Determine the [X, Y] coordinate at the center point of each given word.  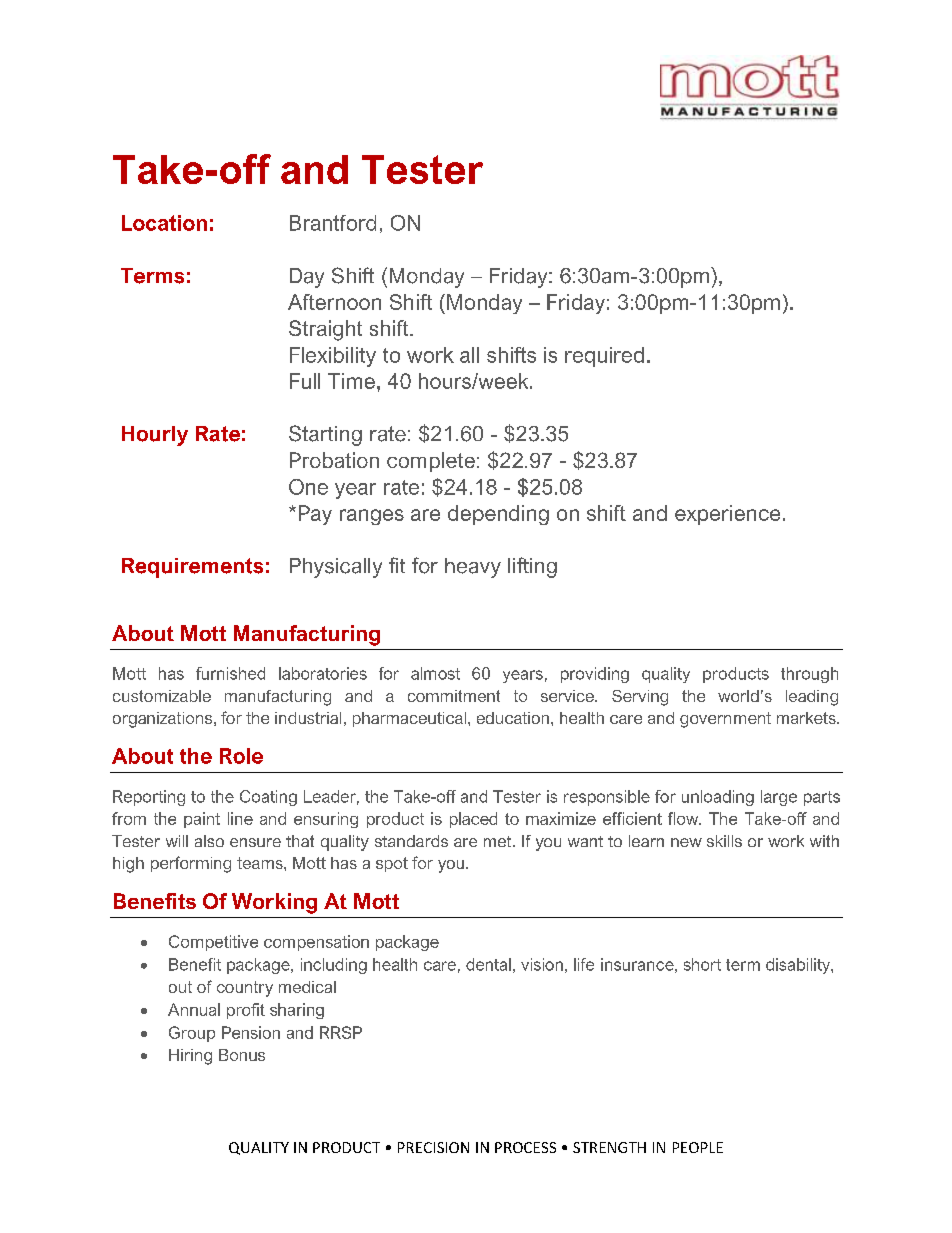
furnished [230, 673]
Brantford [333, 223]
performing [191, 864]
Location [164, 223]
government [725, 720]
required [604, 357]
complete [431, 462]
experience [727, 515]
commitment [454, 696]
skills [724, 841]
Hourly [155, 436]
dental [488, 964]
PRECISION [433, 1147]
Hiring [190, 1057]
